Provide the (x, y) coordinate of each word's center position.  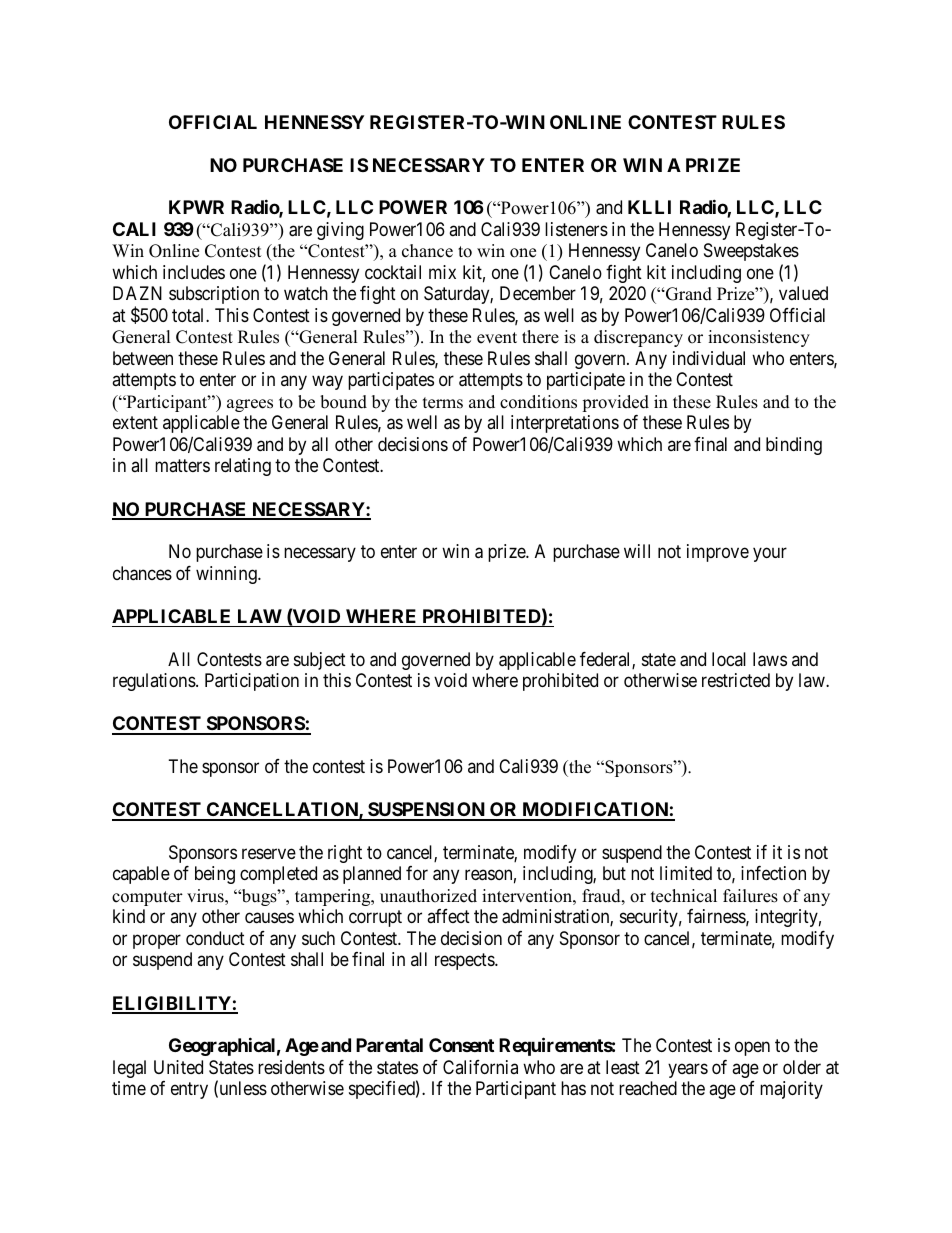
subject (320, 661)
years (688, 1070)
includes (194, 272)
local (729, 659)
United (178, 1067)
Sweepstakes (751, 252)
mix (442, 272)
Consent (461, 1045)
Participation (252, 682)
